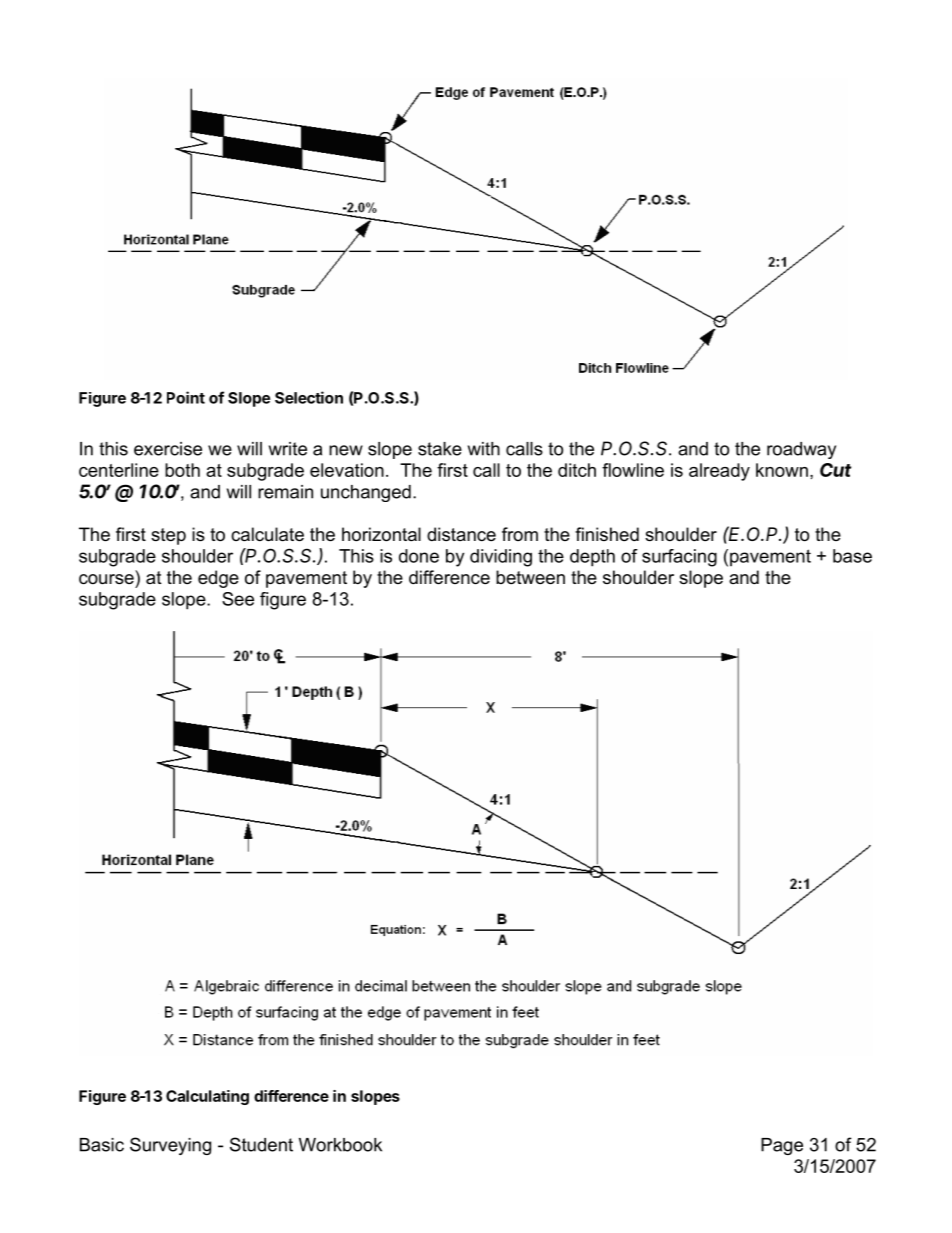 Image resolution: width=952 pixels, height=1233 pixels. Describe the element at coordinates (782, 1146) in the document. I see `Page` at that location.
